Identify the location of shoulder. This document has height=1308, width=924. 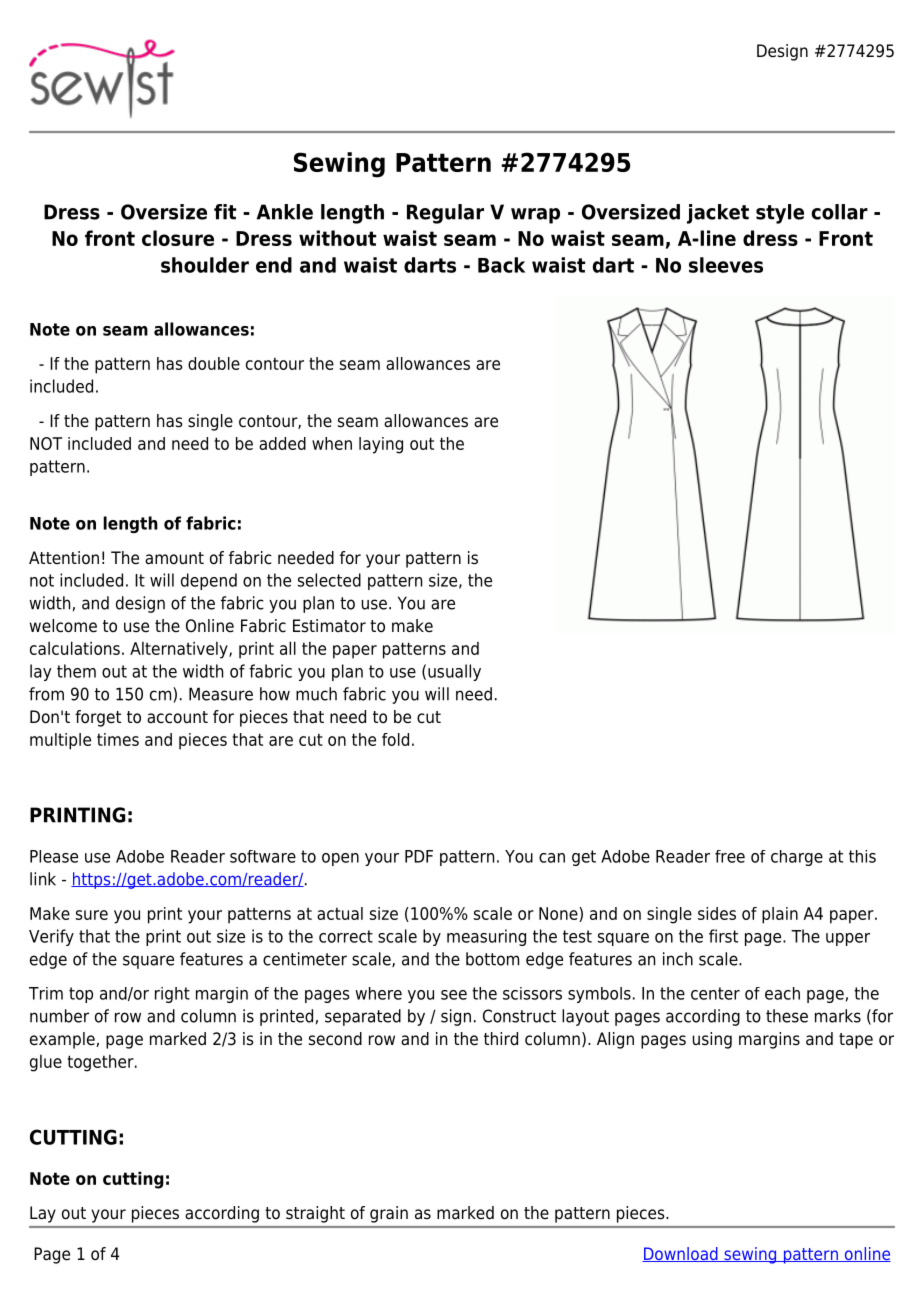
(205, 265).
